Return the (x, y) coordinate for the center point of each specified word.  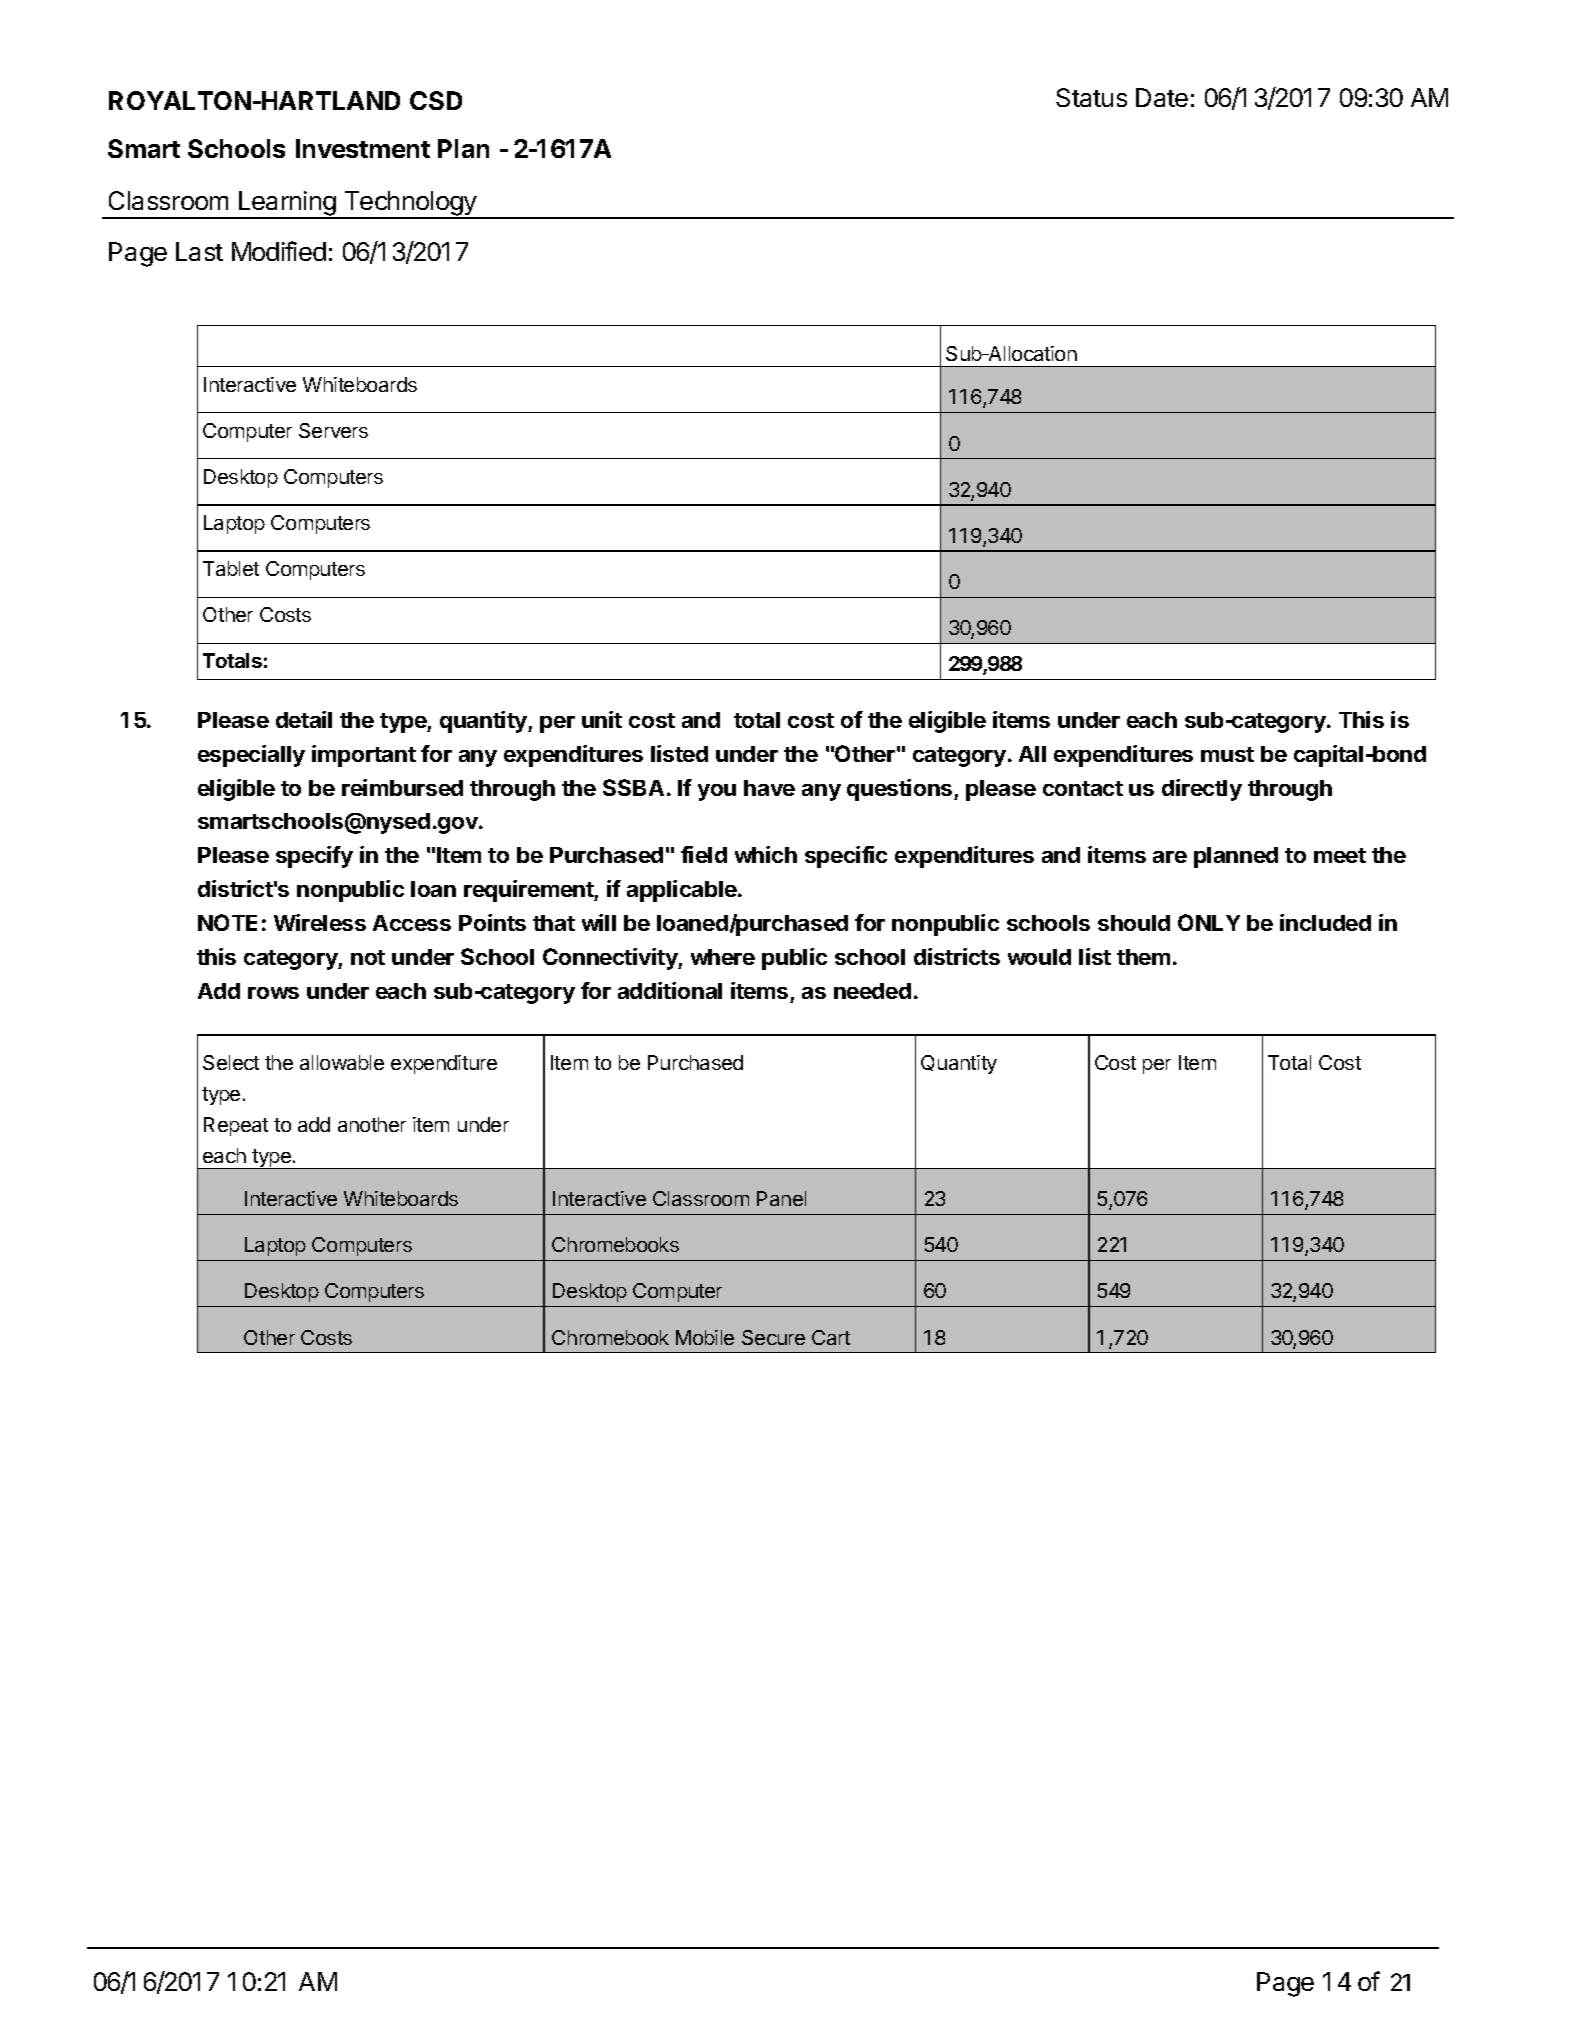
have (769, 788)
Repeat (236, 1126)
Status (1091, 97)
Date (1162, 97)
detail (304, 719)
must (1227, 754)
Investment (363, 148)
